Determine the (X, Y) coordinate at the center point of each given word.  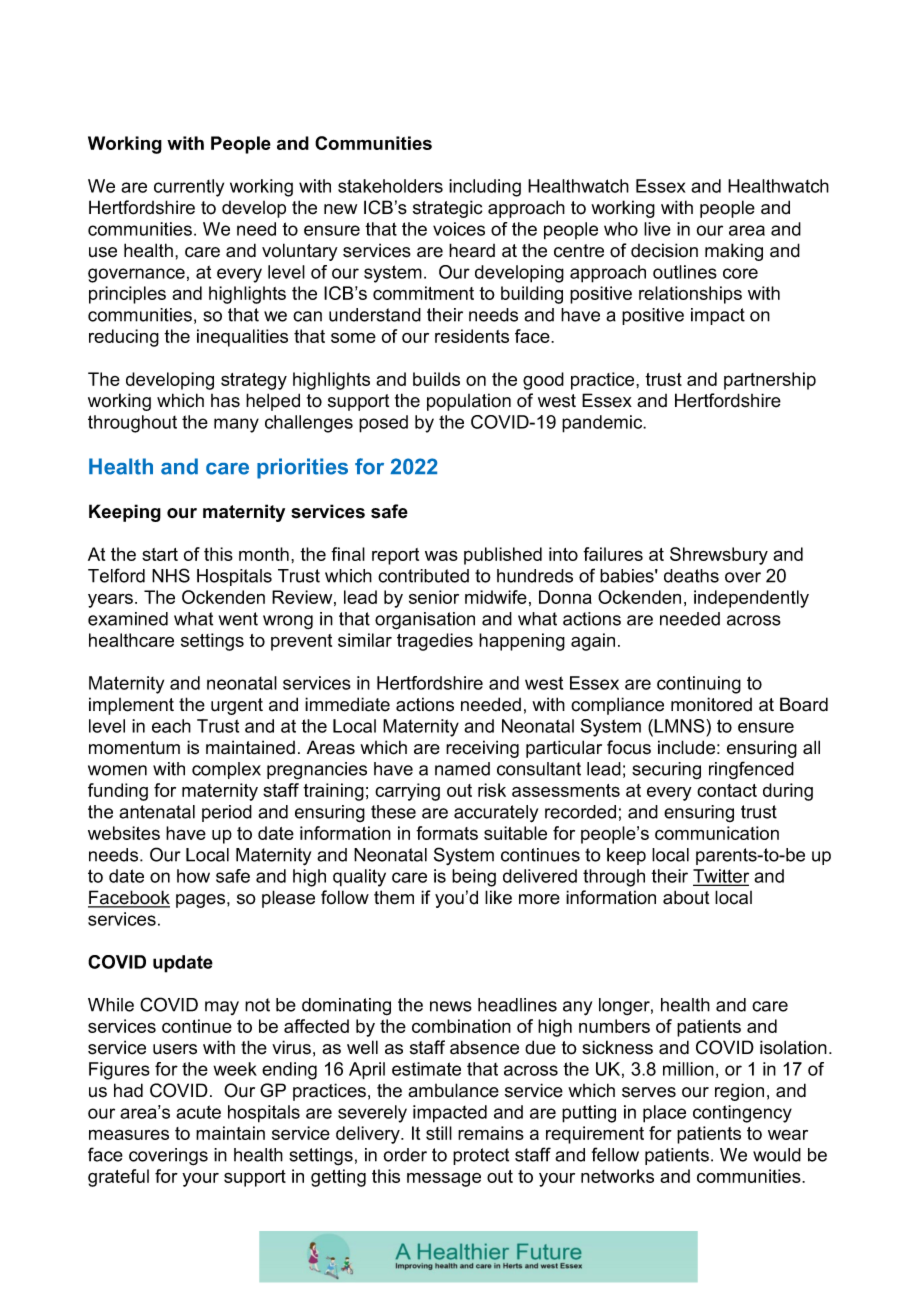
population (469, 402)
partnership (770, 381)
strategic (447, 209)
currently (189, 188)
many (236, 425)
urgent (237, 706)
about (686, 897)
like (498, 897)
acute (198, 1112)
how (193, 876)
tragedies (435, 642)
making (734, 252)
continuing (699, 685)
